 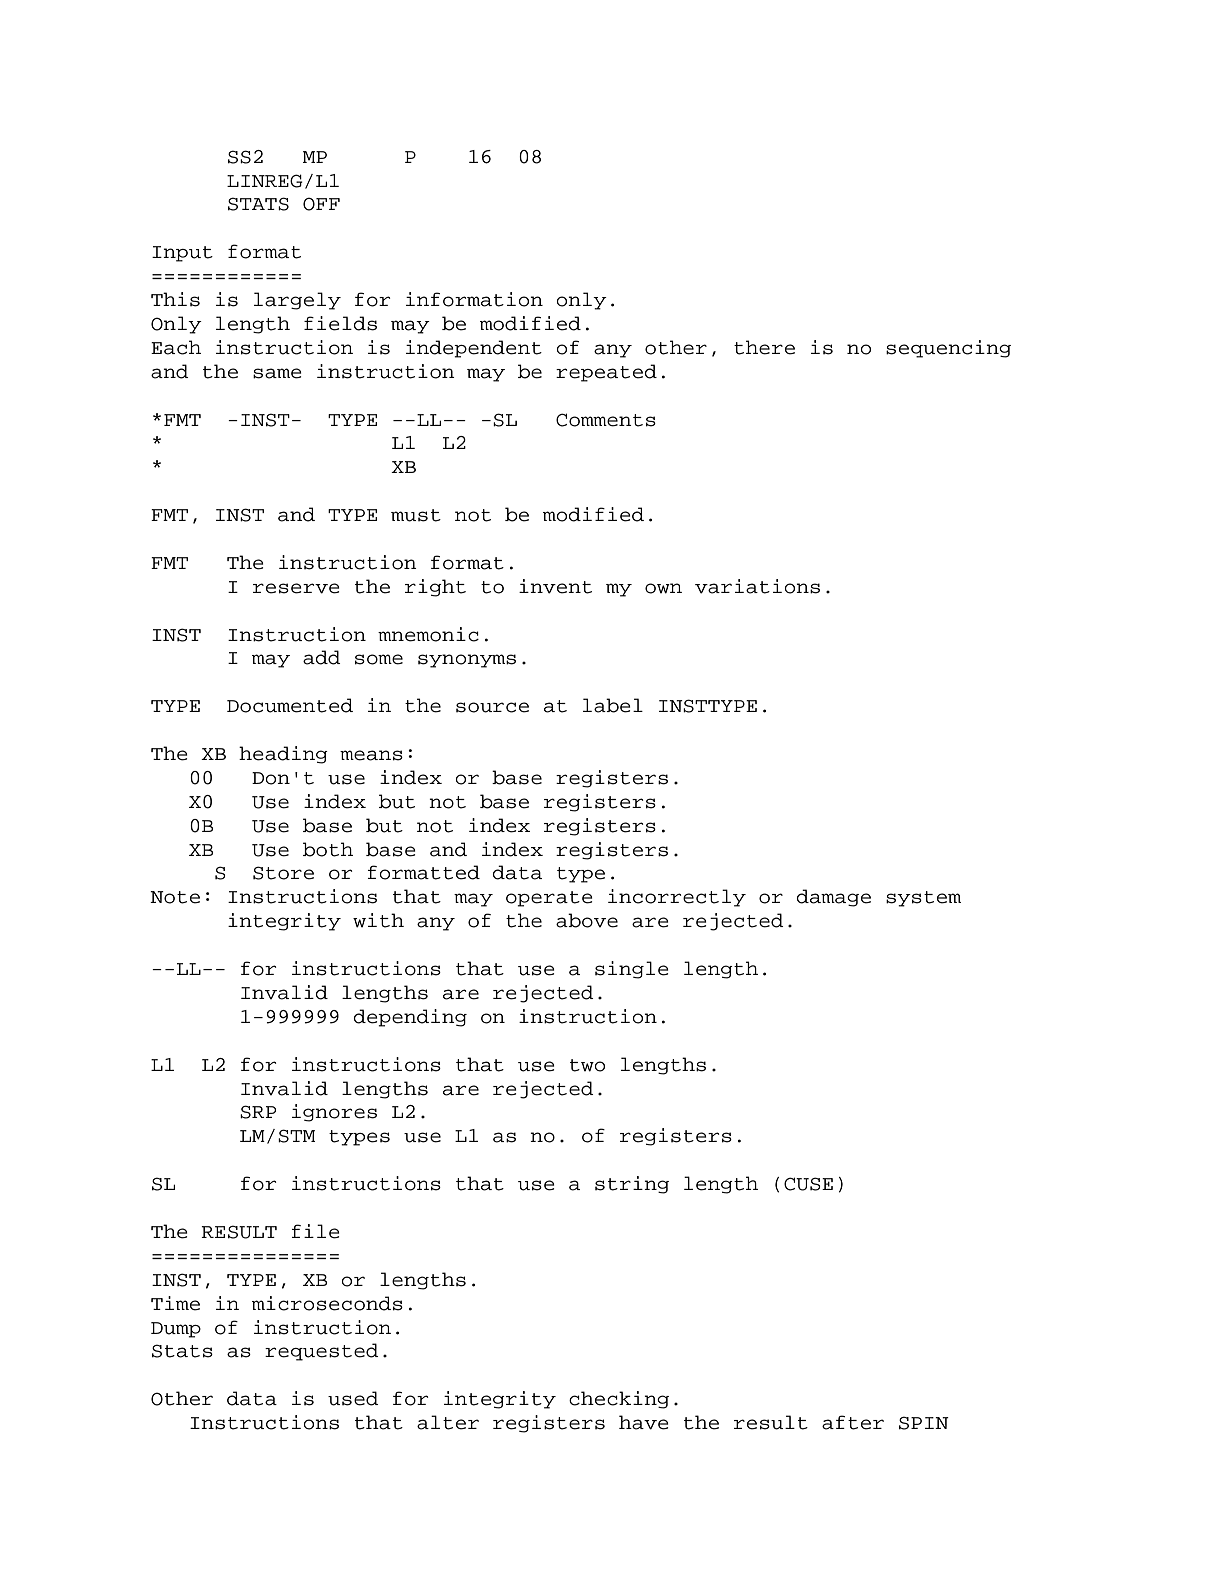 What do you see at coordinates (555, 586) in the image?
I see `invent` at bounding box center [555, 586].
